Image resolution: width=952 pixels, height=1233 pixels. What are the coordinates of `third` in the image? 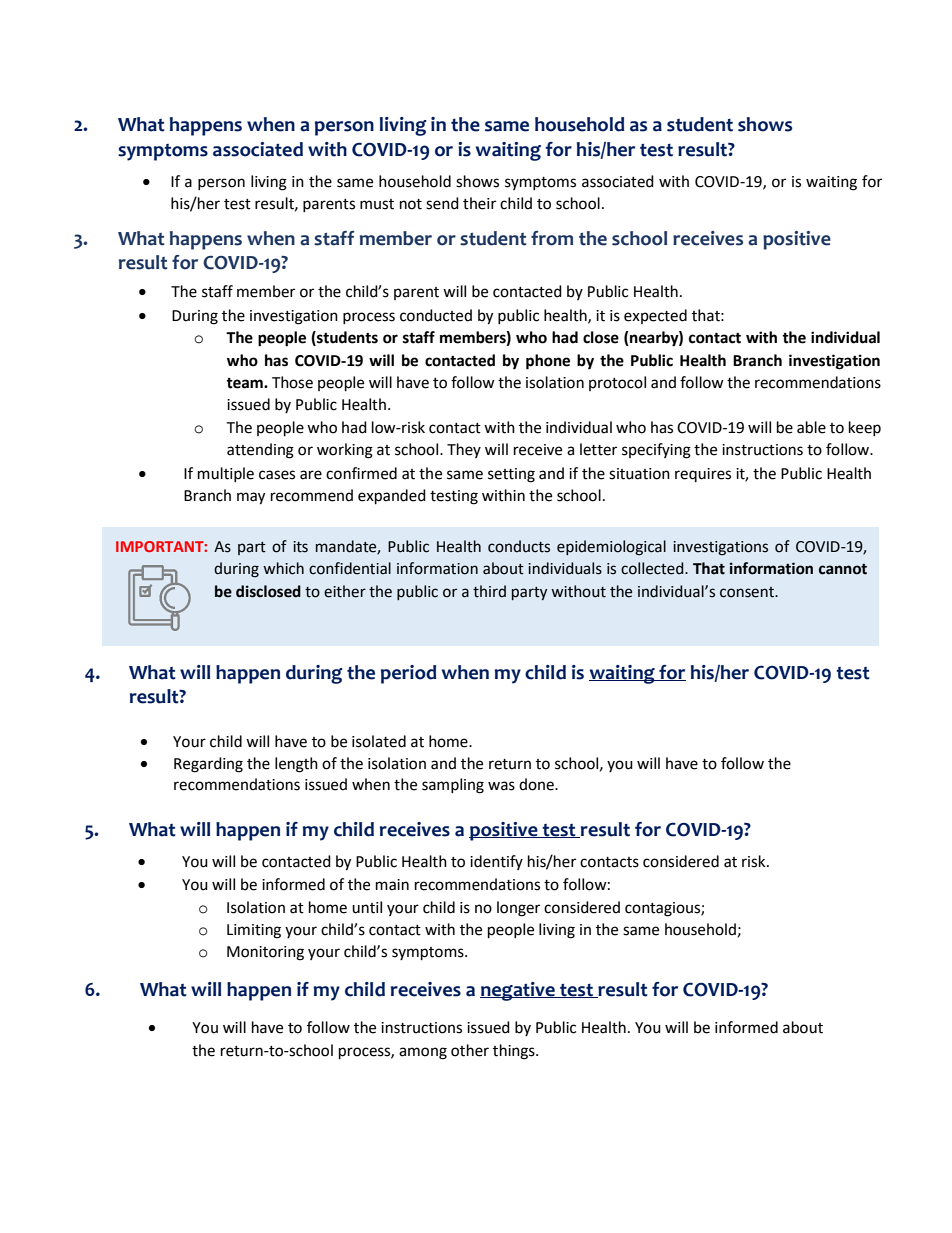 It's located at (489, 591).
